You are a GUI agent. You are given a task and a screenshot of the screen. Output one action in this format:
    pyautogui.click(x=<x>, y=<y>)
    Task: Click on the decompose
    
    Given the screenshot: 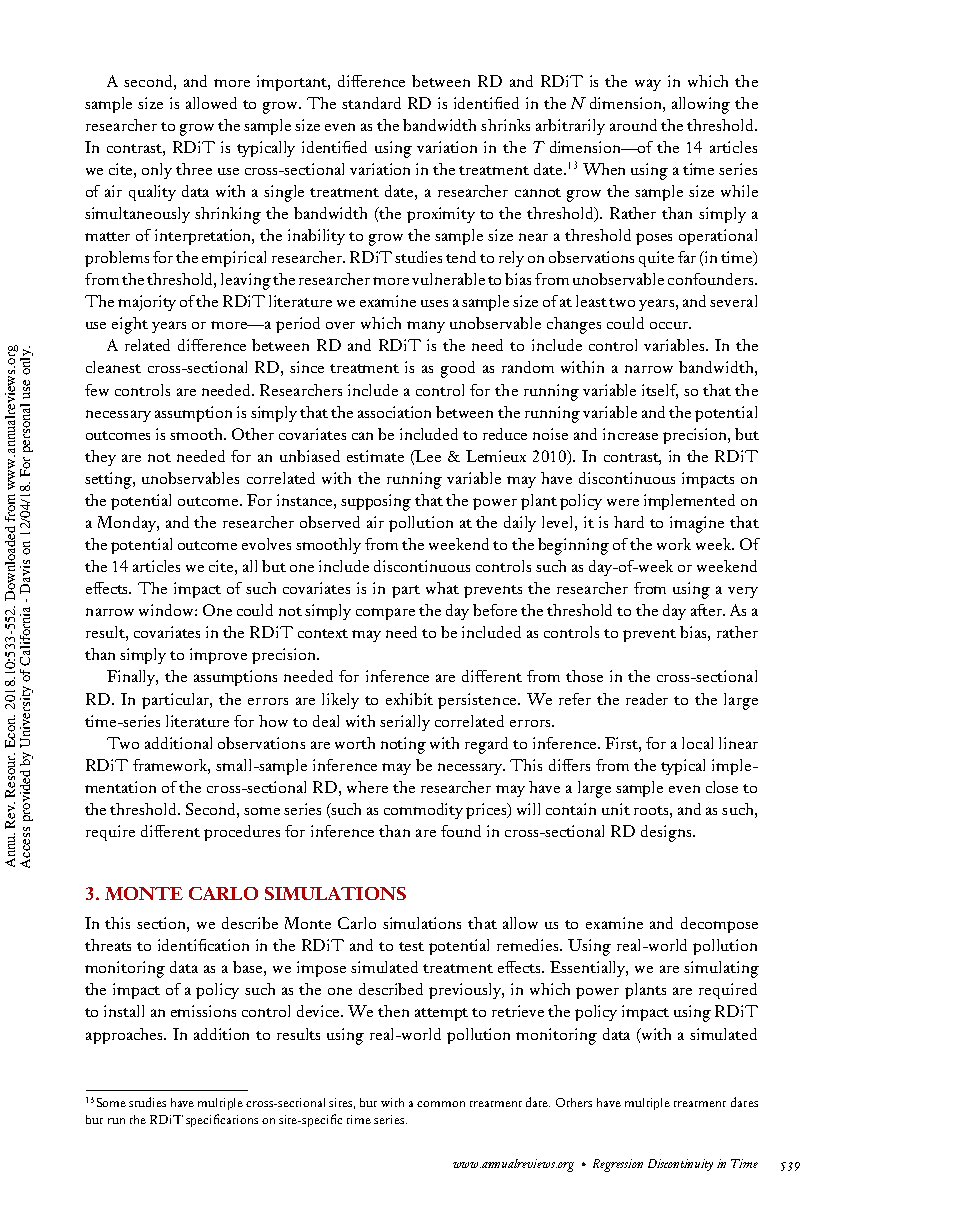 What is the action you would take?
    pyautogui.click(x=719, y=925)
